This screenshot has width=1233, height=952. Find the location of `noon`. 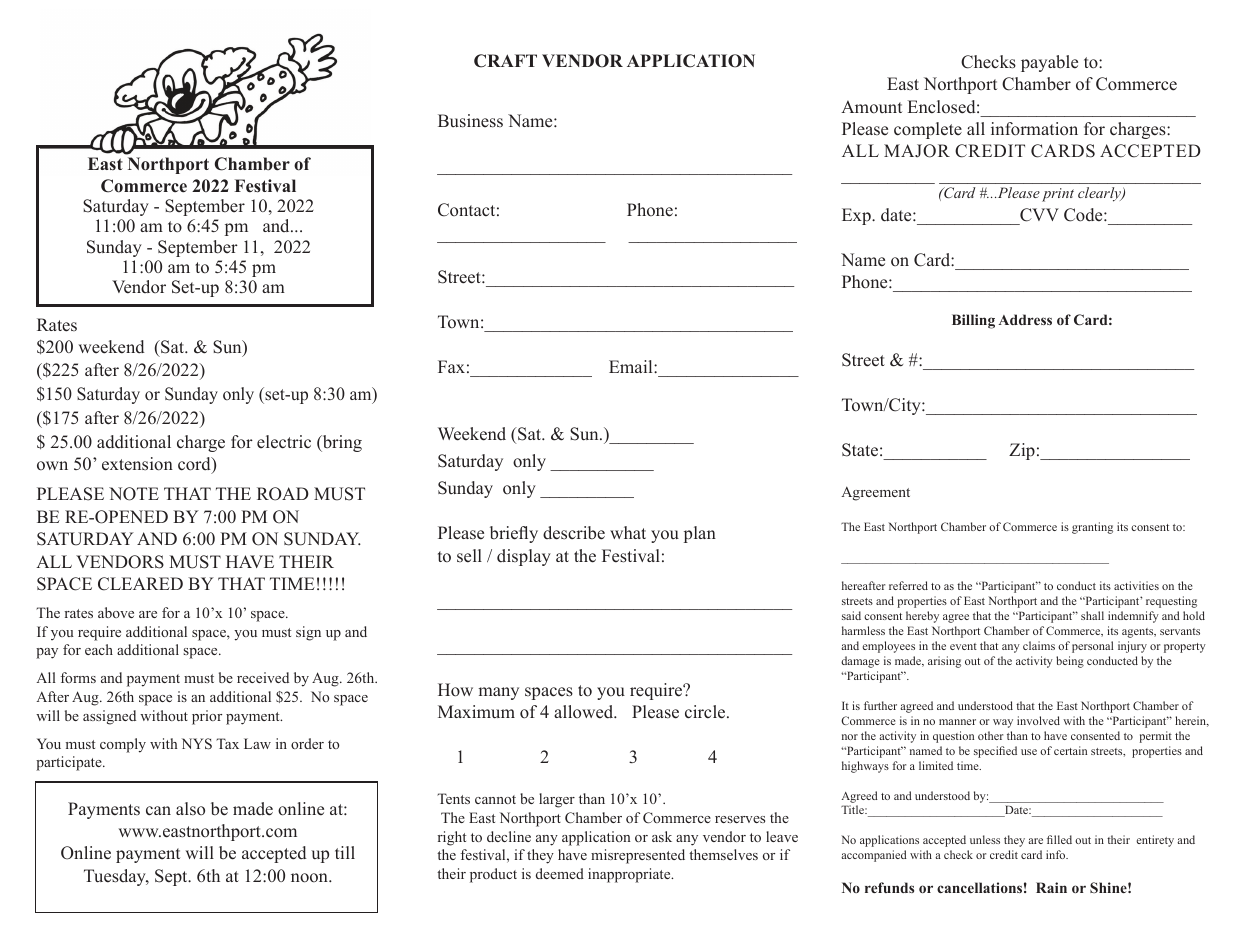

noon is located at coordinates (310, 878).
